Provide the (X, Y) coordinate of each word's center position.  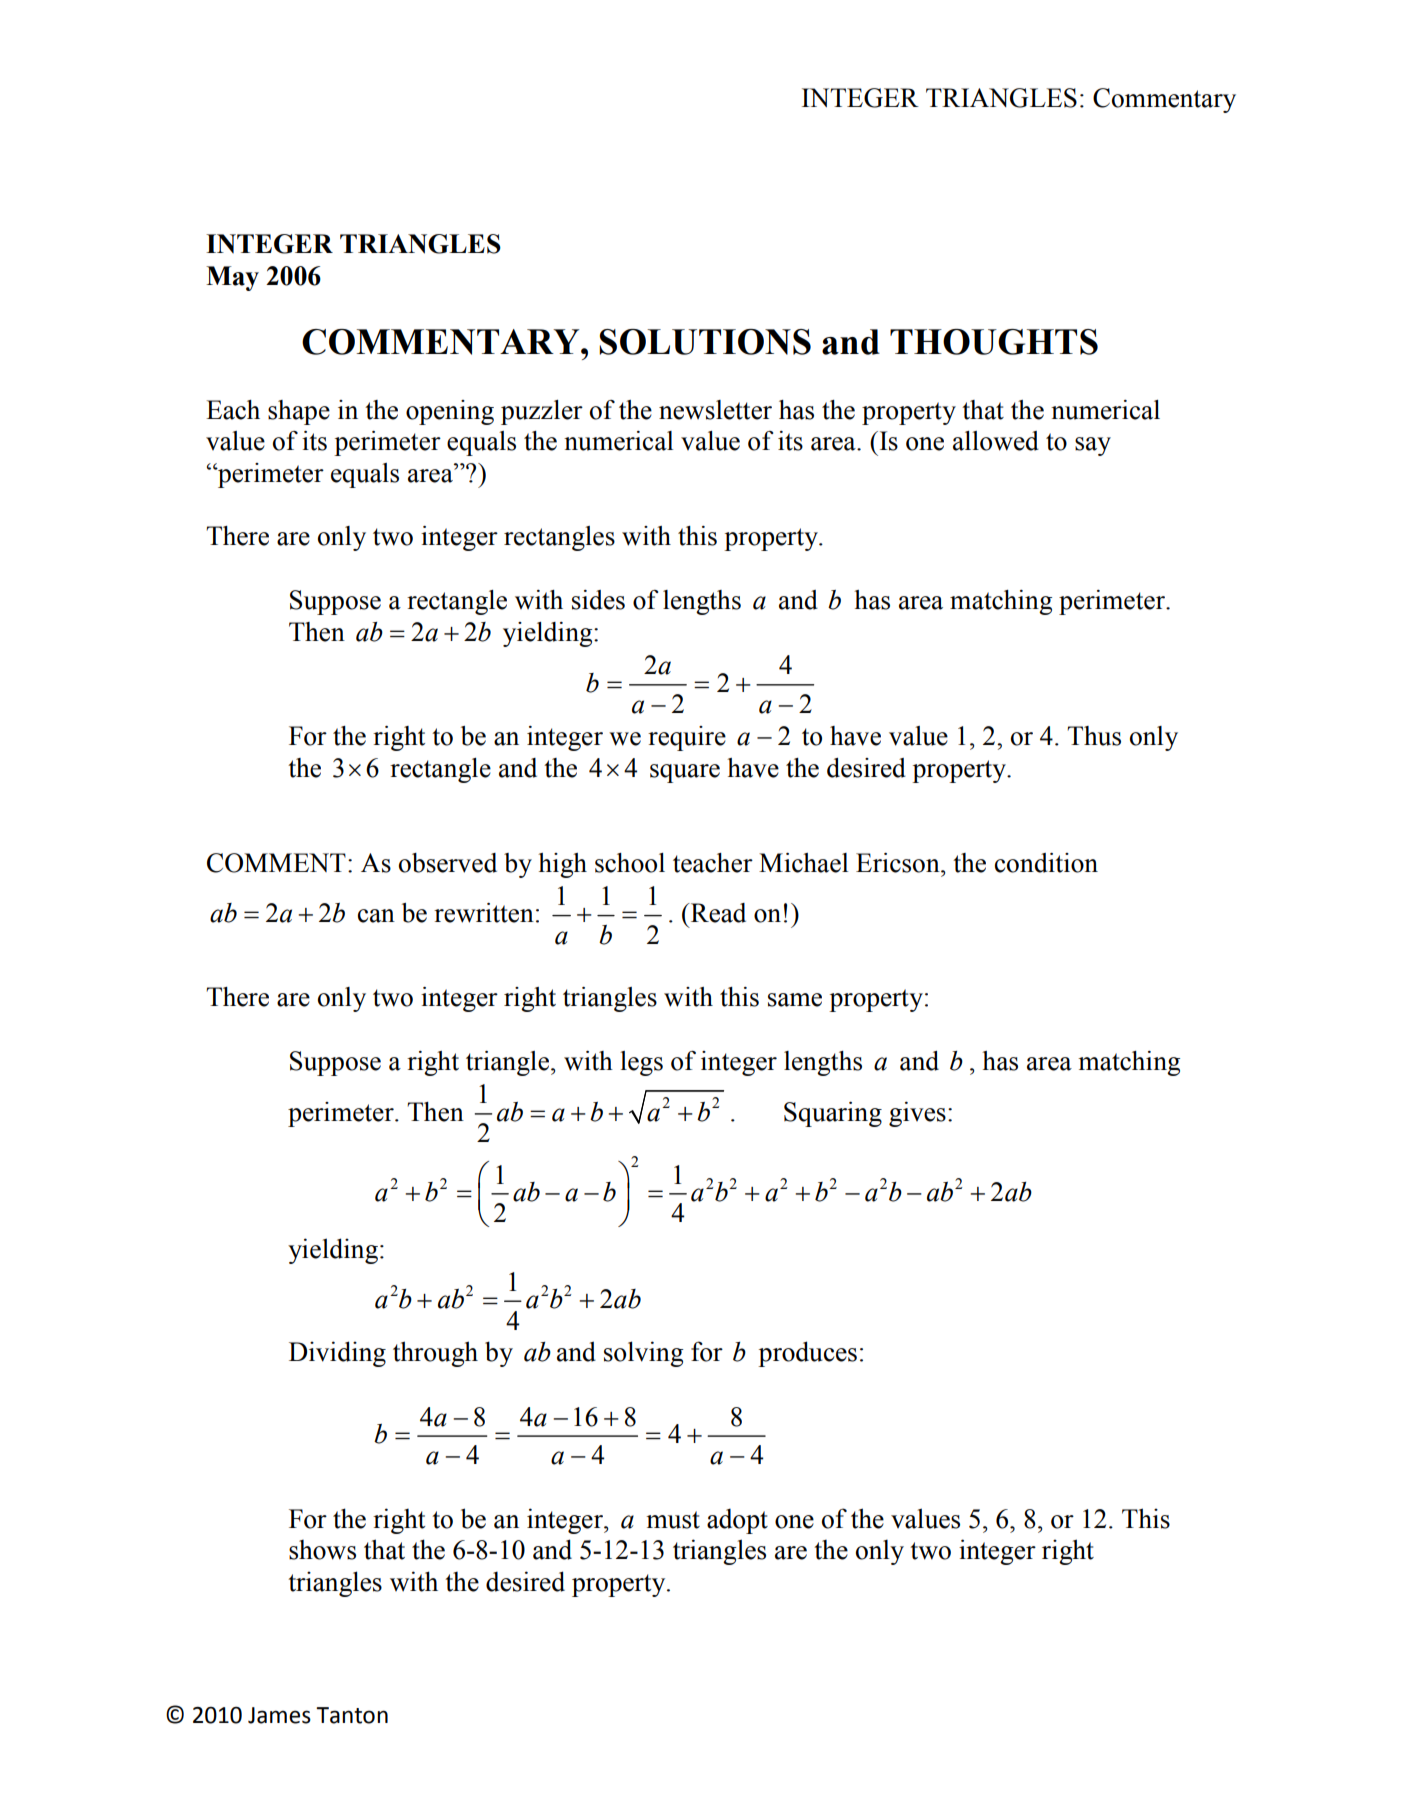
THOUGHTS (994, 342)
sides (598, 600)
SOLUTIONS (705, 342)
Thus (1094, 736)
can (376, 916)
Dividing (337, 1354)
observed (448, 863)
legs (641, 1063)
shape (299, 412)
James (279, 1715)
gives (917, 1114)
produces (807, 1354)
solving (644, 1354)
